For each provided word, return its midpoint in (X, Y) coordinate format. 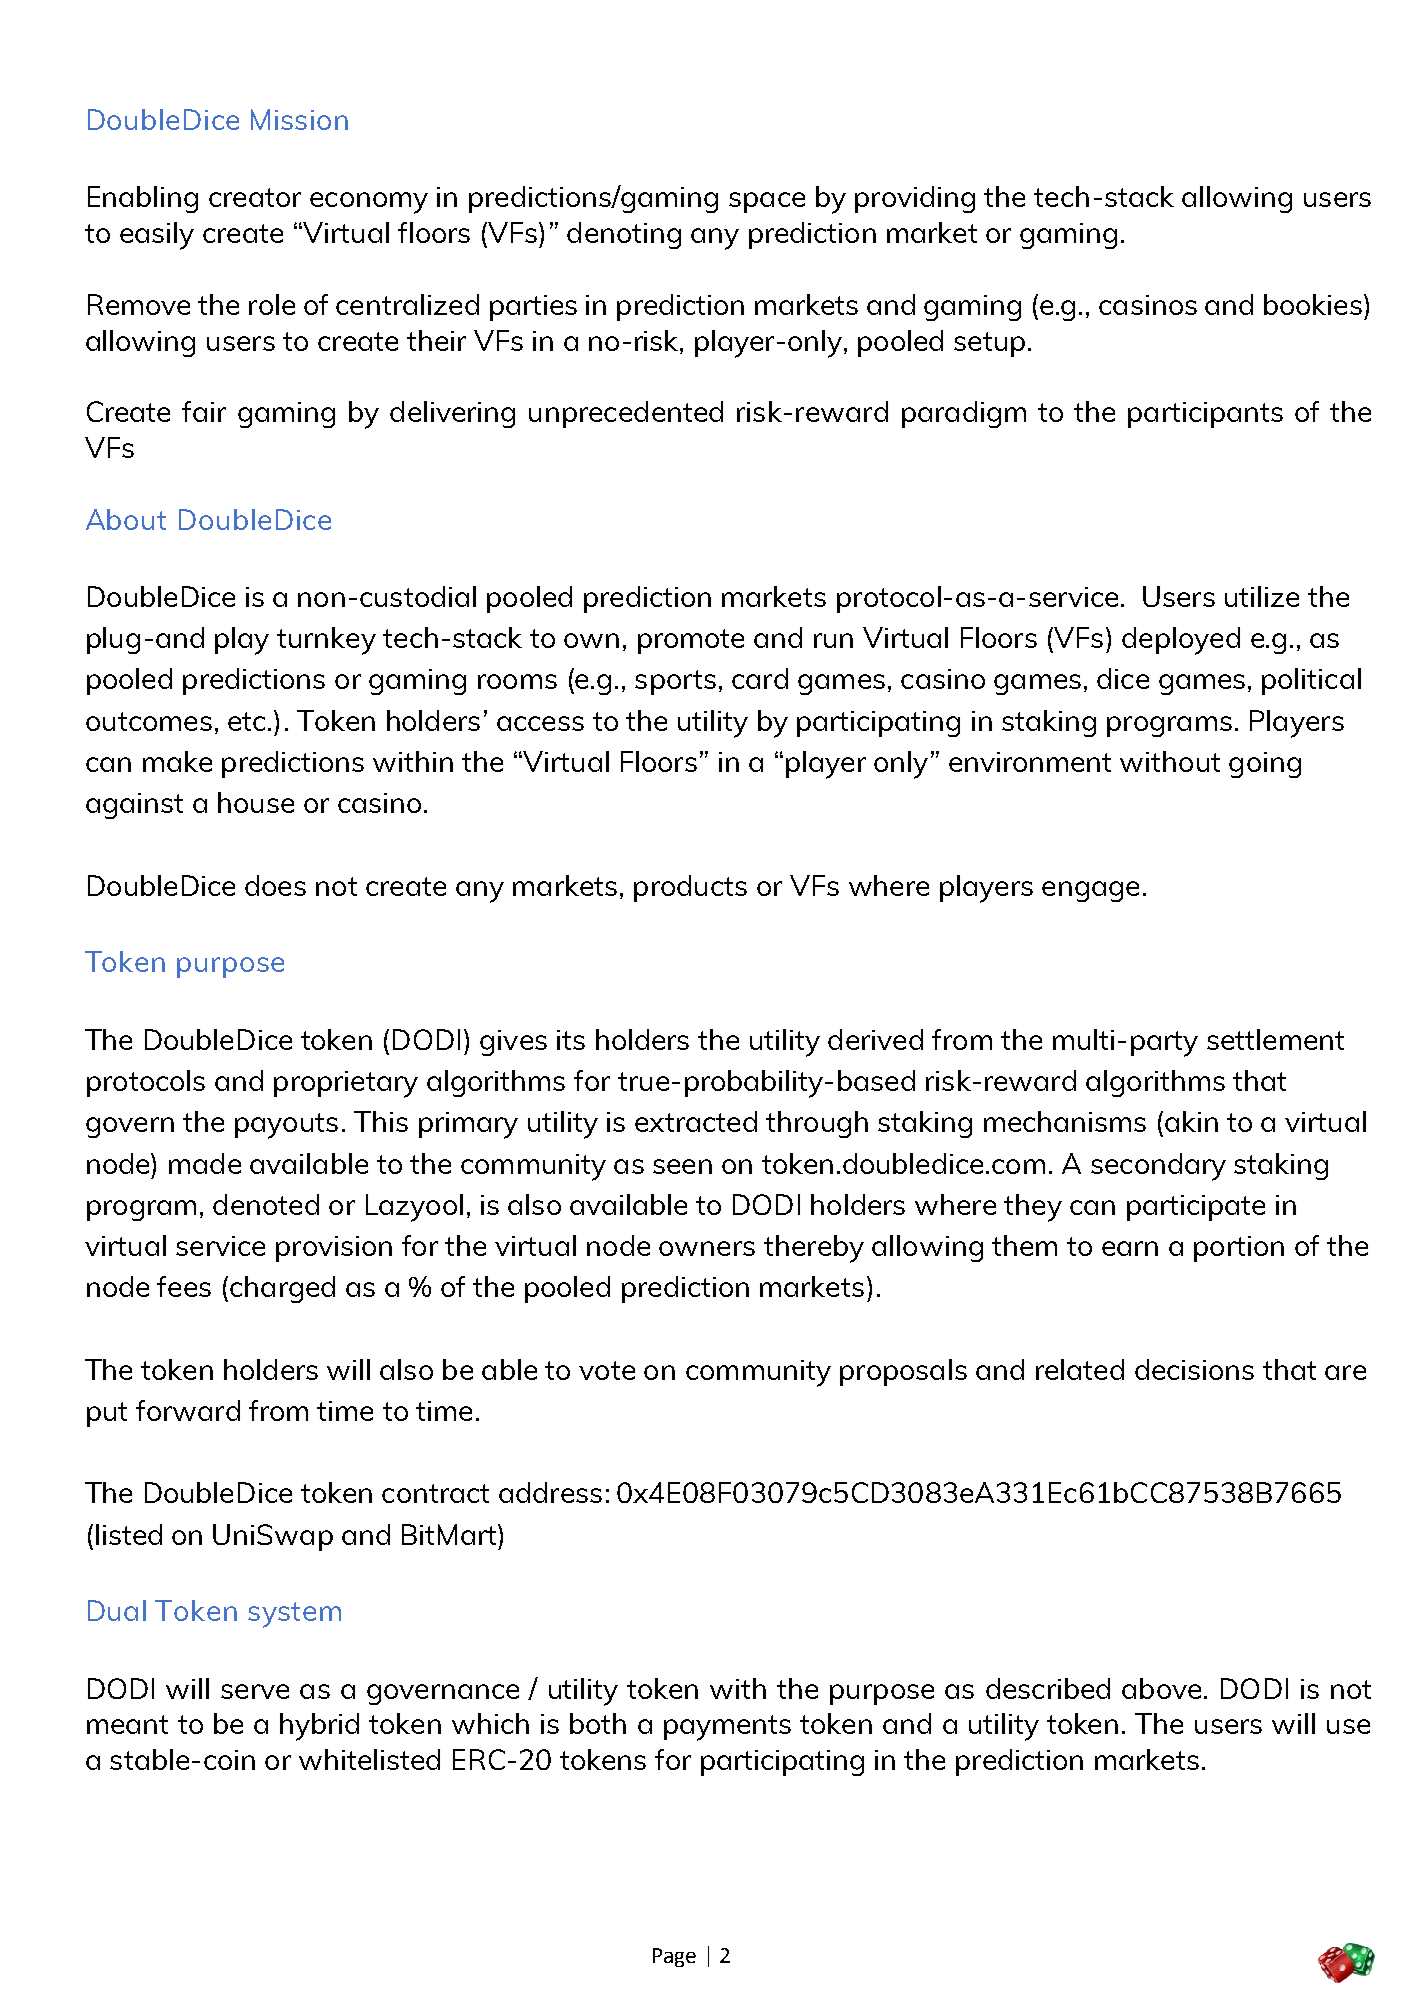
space (767, 202)
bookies (1313, 304)
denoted (266, 1204)
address (550, 1492)
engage (1090, 891)
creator (255, 197)
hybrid (319, 1727)
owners (707, 1248)
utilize (1262, 596)
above (1161, 1688)
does (275, 885)
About (126, 519)
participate (1196, 1208)
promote (691, 641)
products (690, 888)
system (294, 1615)
